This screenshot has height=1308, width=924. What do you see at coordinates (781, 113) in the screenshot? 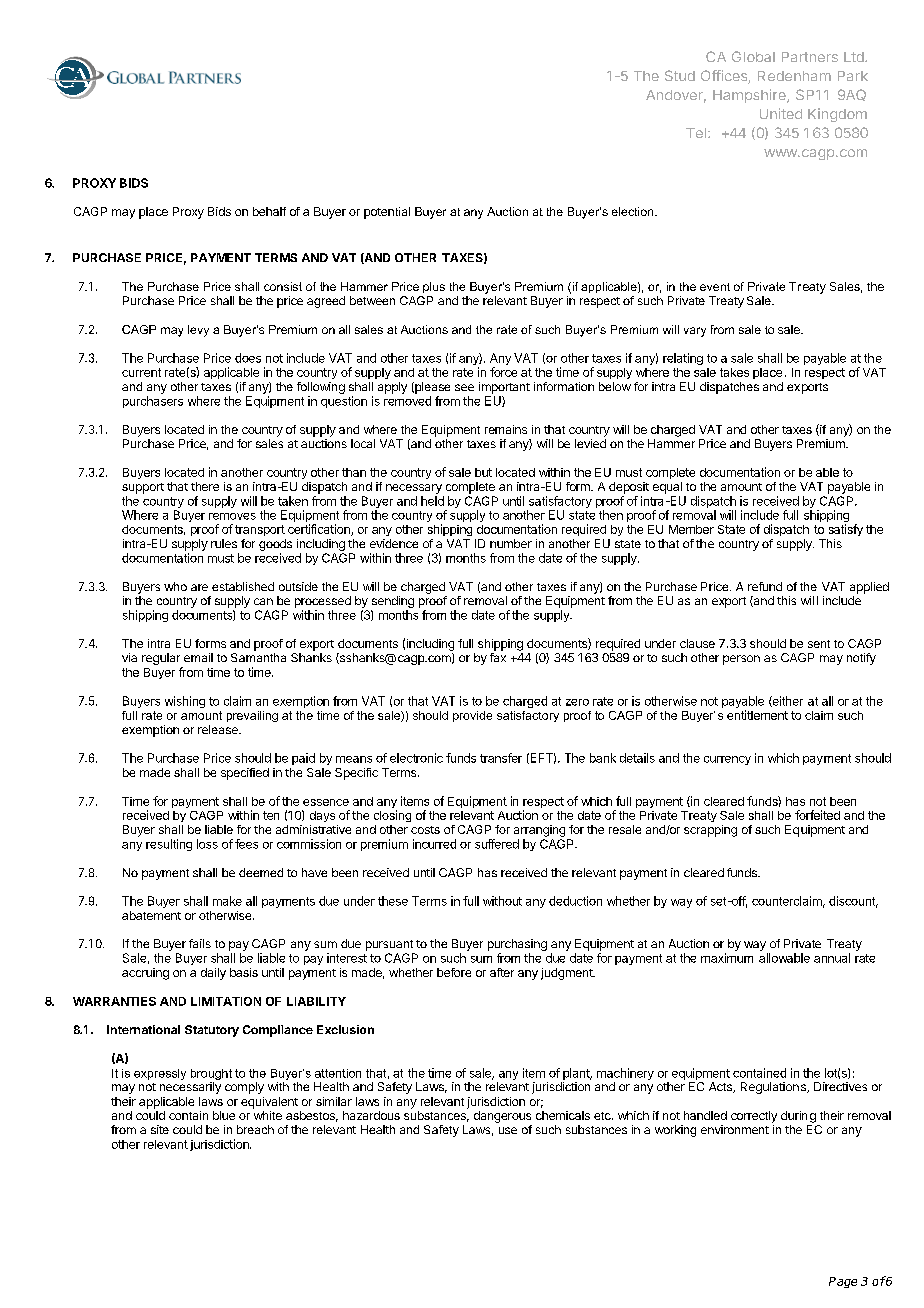
I see `United` at bounding box center [781, 113].
